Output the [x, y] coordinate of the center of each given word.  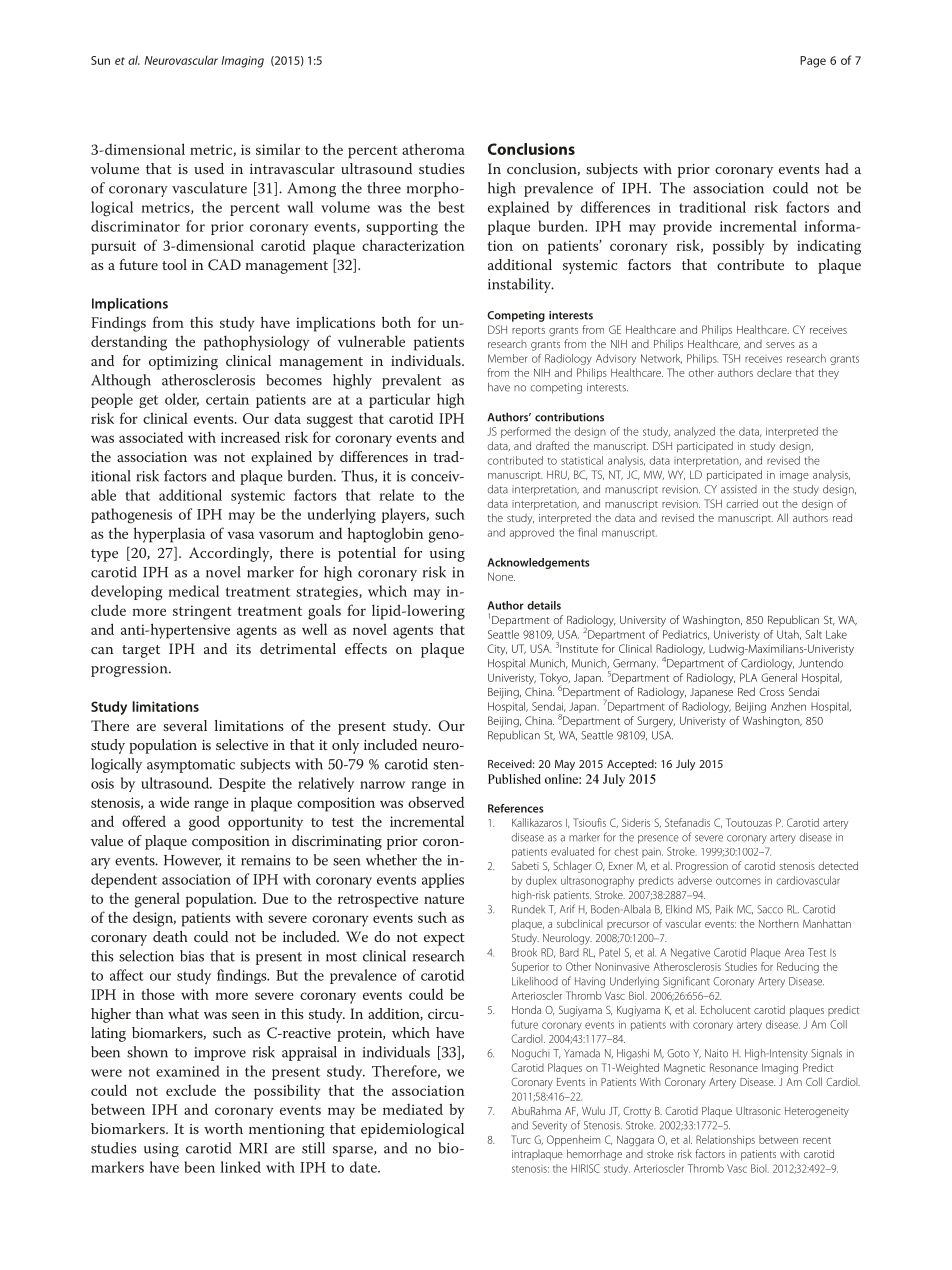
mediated [413, 1109]
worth [223, 1128]
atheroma [433, 149]
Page [813, 62]
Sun [100, 60]
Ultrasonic [758, 1110]
